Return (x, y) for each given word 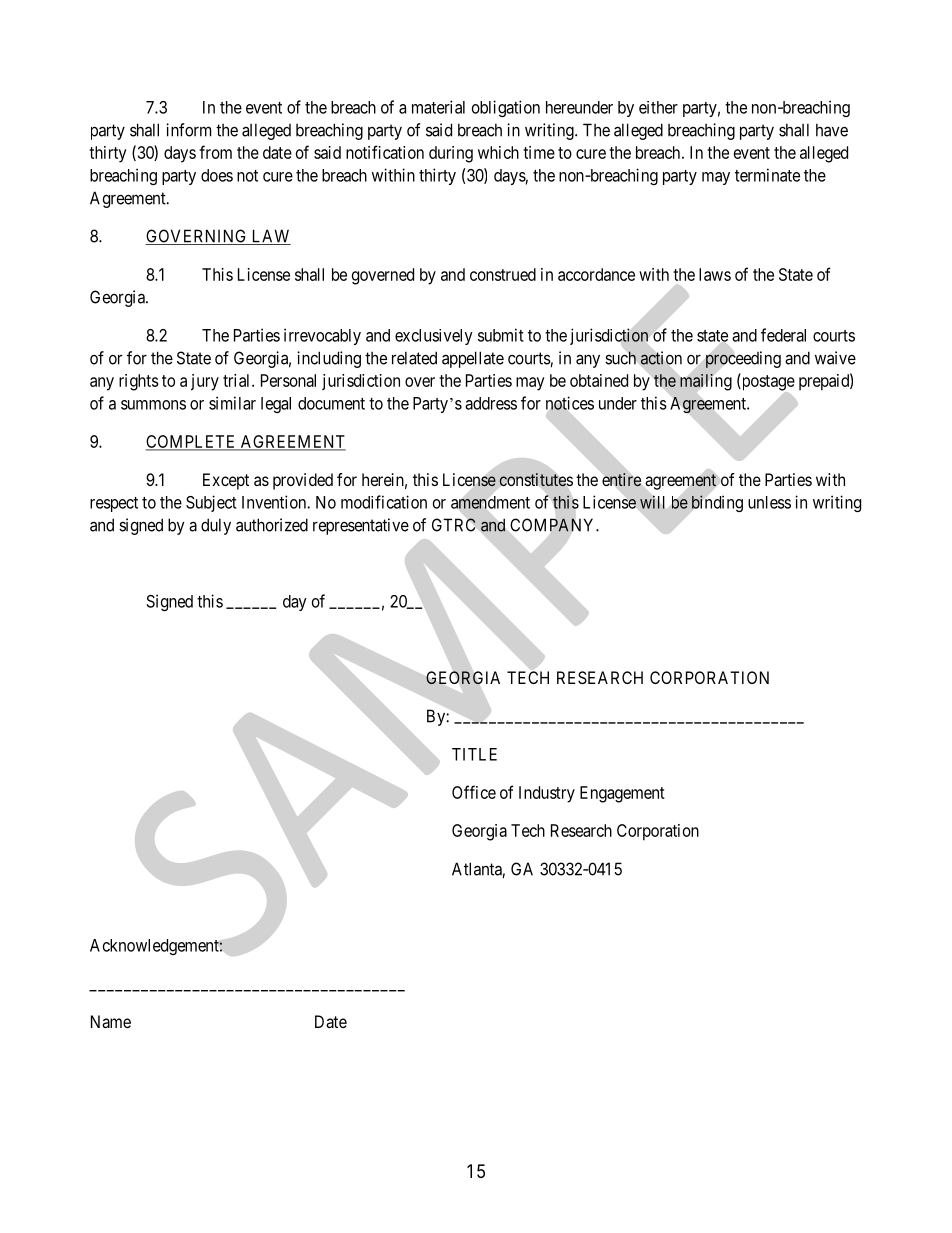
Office (474, 792)
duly (216, 526)
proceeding (743, 359)
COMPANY (553, 525)
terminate (767, 175)
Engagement (622, 794)
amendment (490, 502)
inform (188, 130)
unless (769, 502)
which (498, 152)
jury (205, 382)
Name (111, 1021)
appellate (473, 359)
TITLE (474, 754)
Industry (547, 794)
